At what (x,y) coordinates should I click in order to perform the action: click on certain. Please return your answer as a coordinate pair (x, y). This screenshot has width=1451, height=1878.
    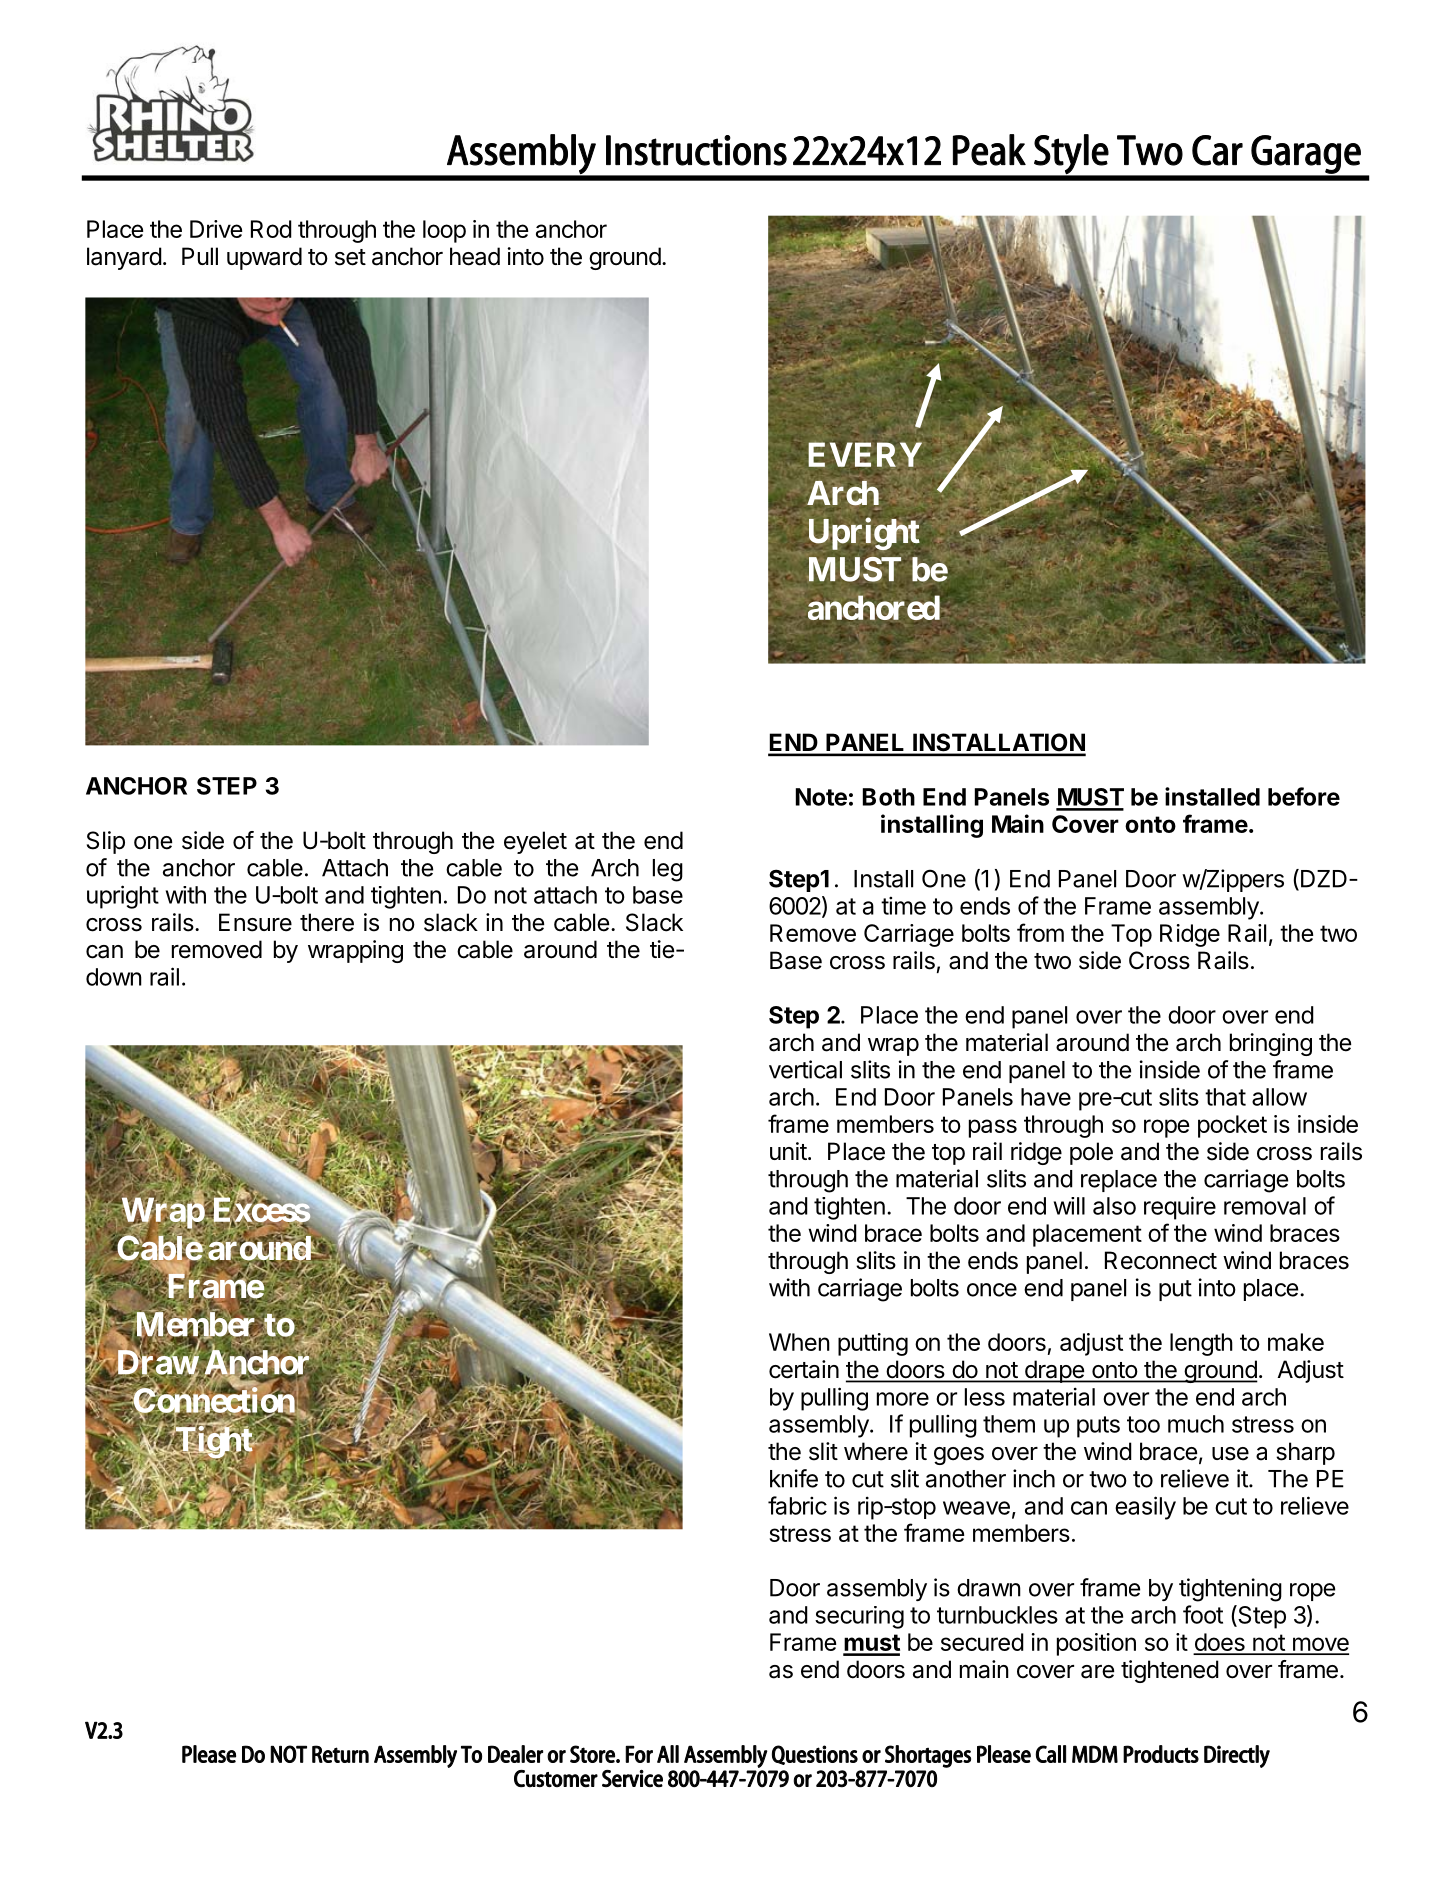
    Looking at the image, I should click on (804, 1369).
